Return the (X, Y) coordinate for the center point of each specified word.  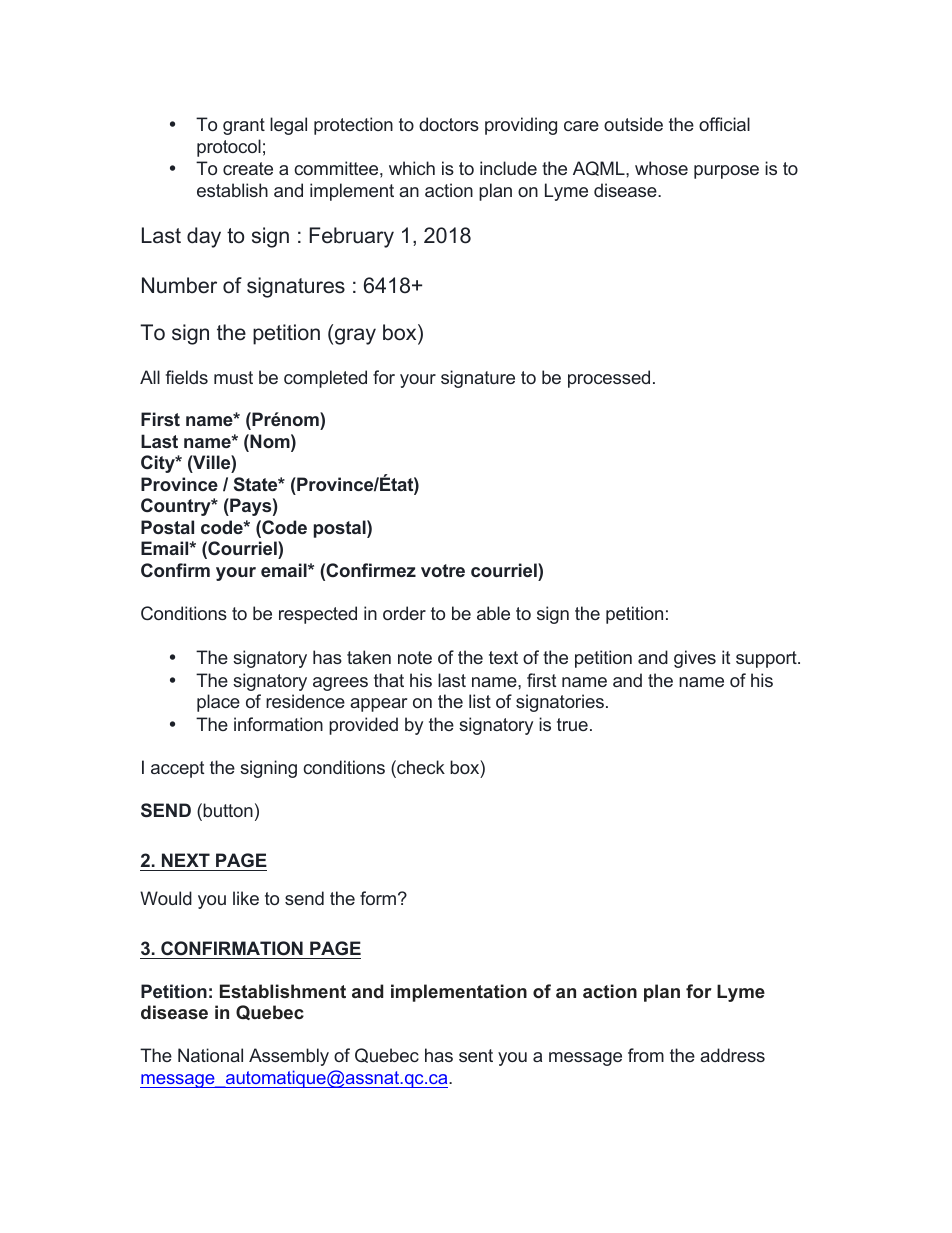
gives (695, 659)
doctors (449, 124)
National (210, 1055)
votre (443, 570)
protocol (229, 148)
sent (476, 1055)
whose (661, 168)
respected (318, 615)
